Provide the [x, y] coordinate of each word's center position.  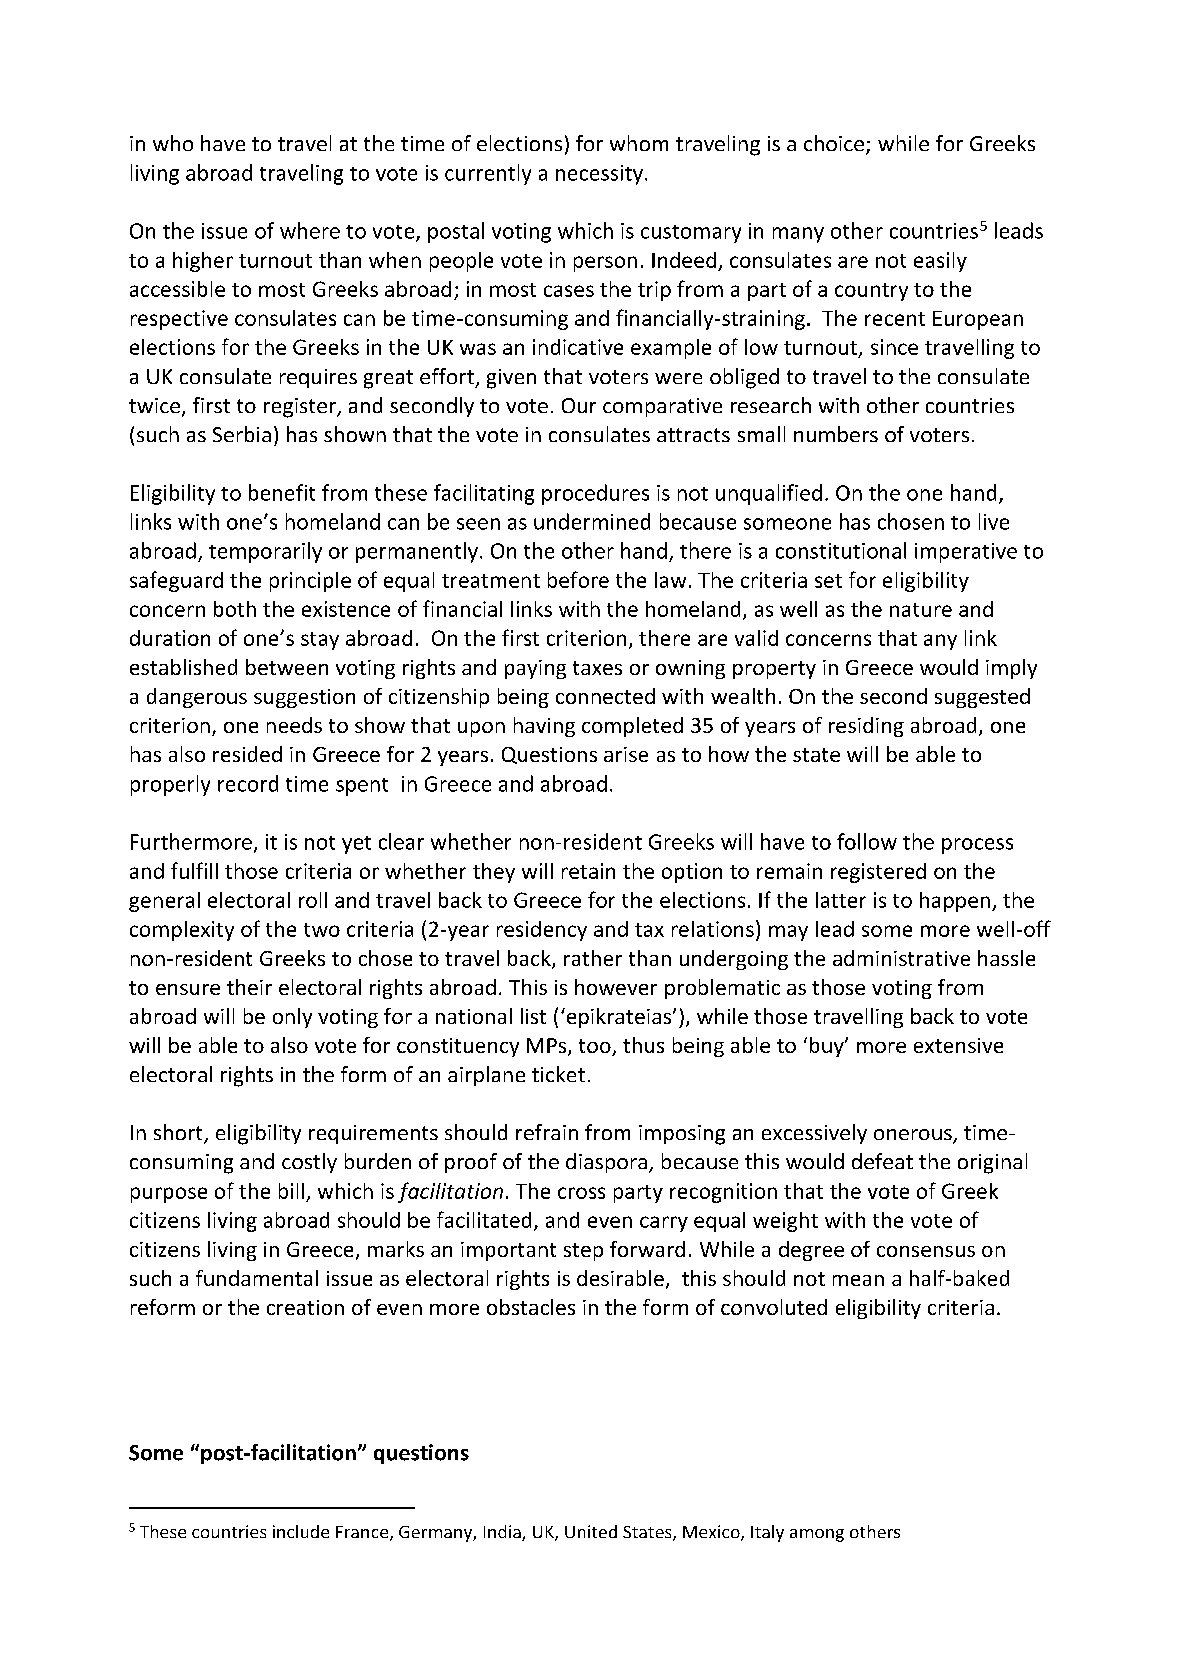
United [591, 1531]
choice [834, 143]
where [310, 230]
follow [867, 841]
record [248, 783]
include [301, 1531]
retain [588, 871]
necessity [599, 175]
